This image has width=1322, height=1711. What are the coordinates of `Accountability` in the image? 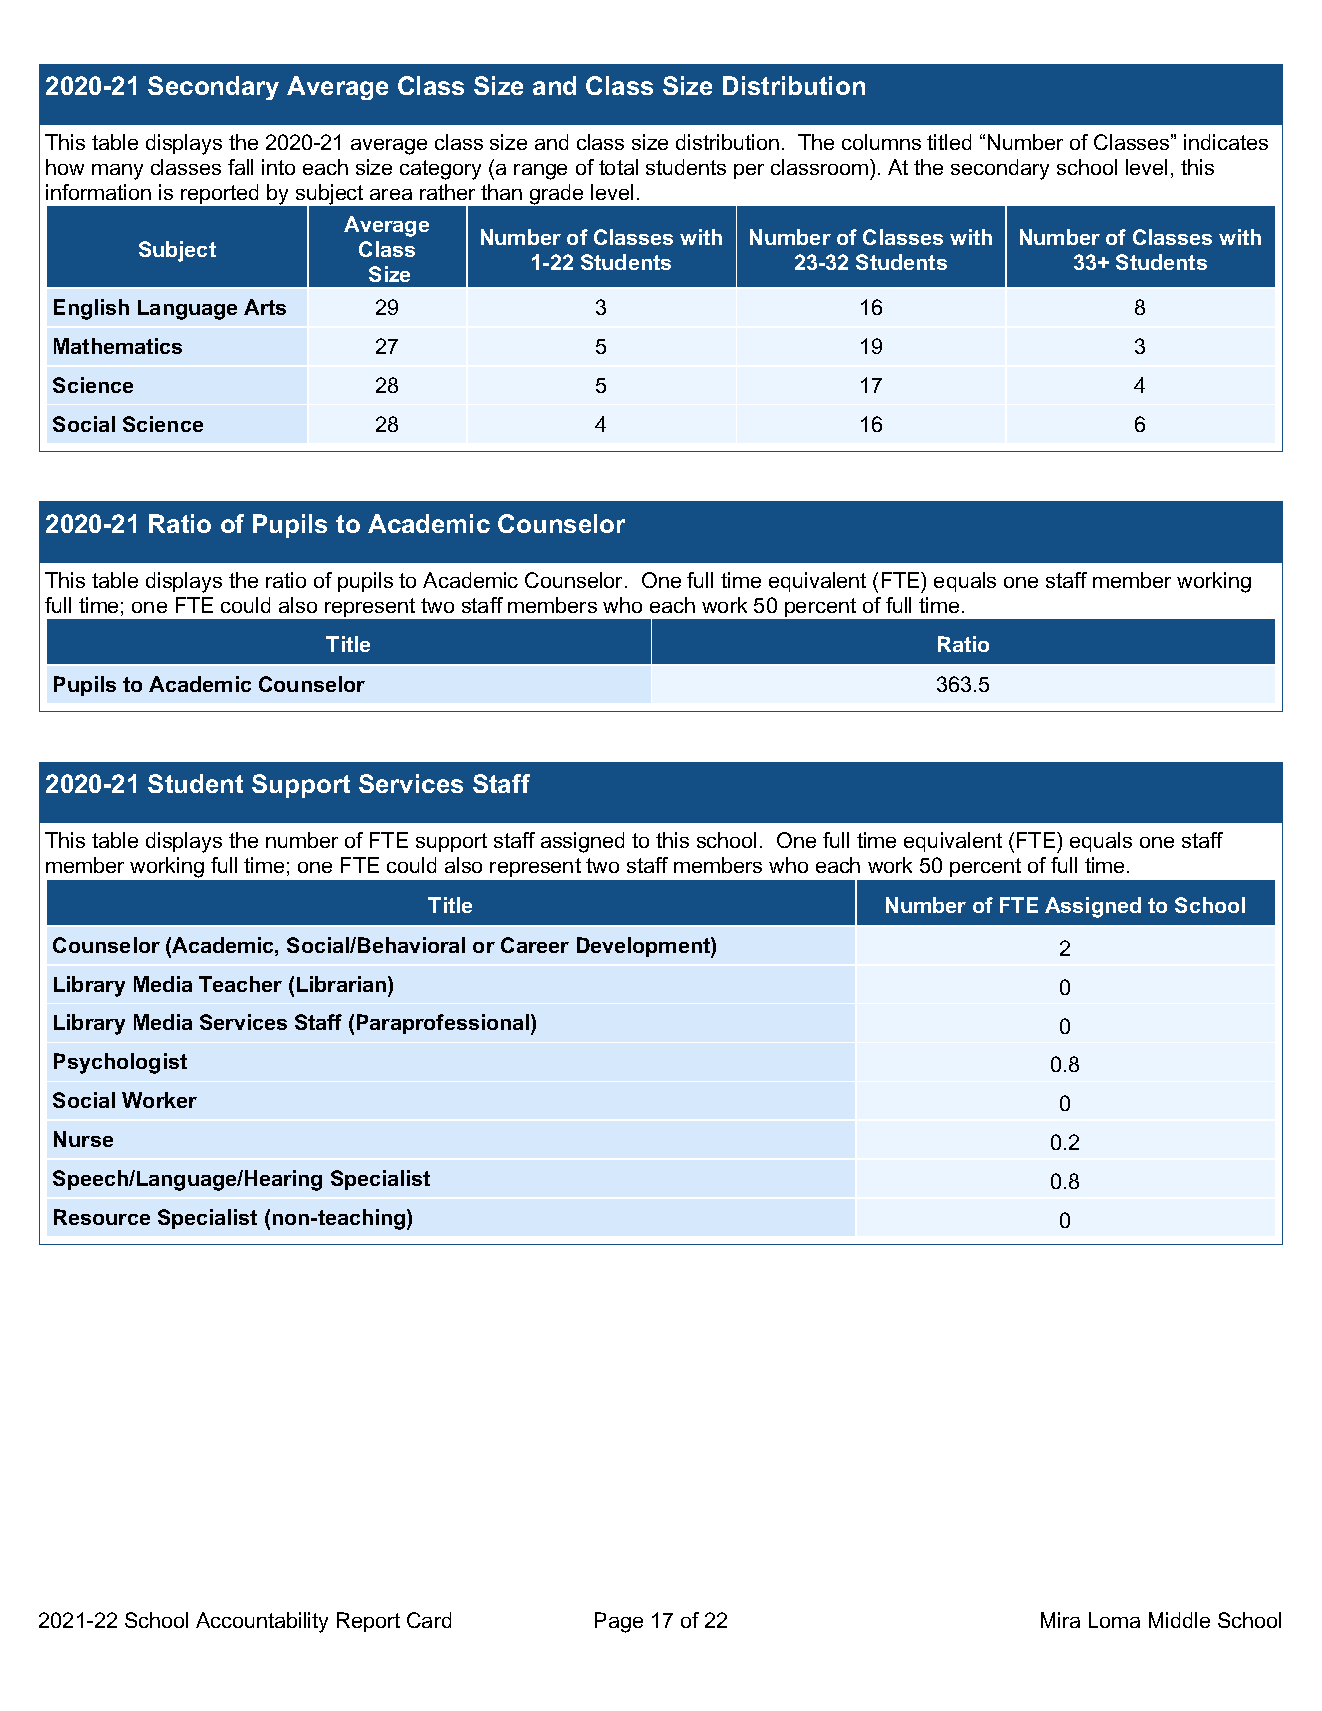 It's located at (262, 1622).
